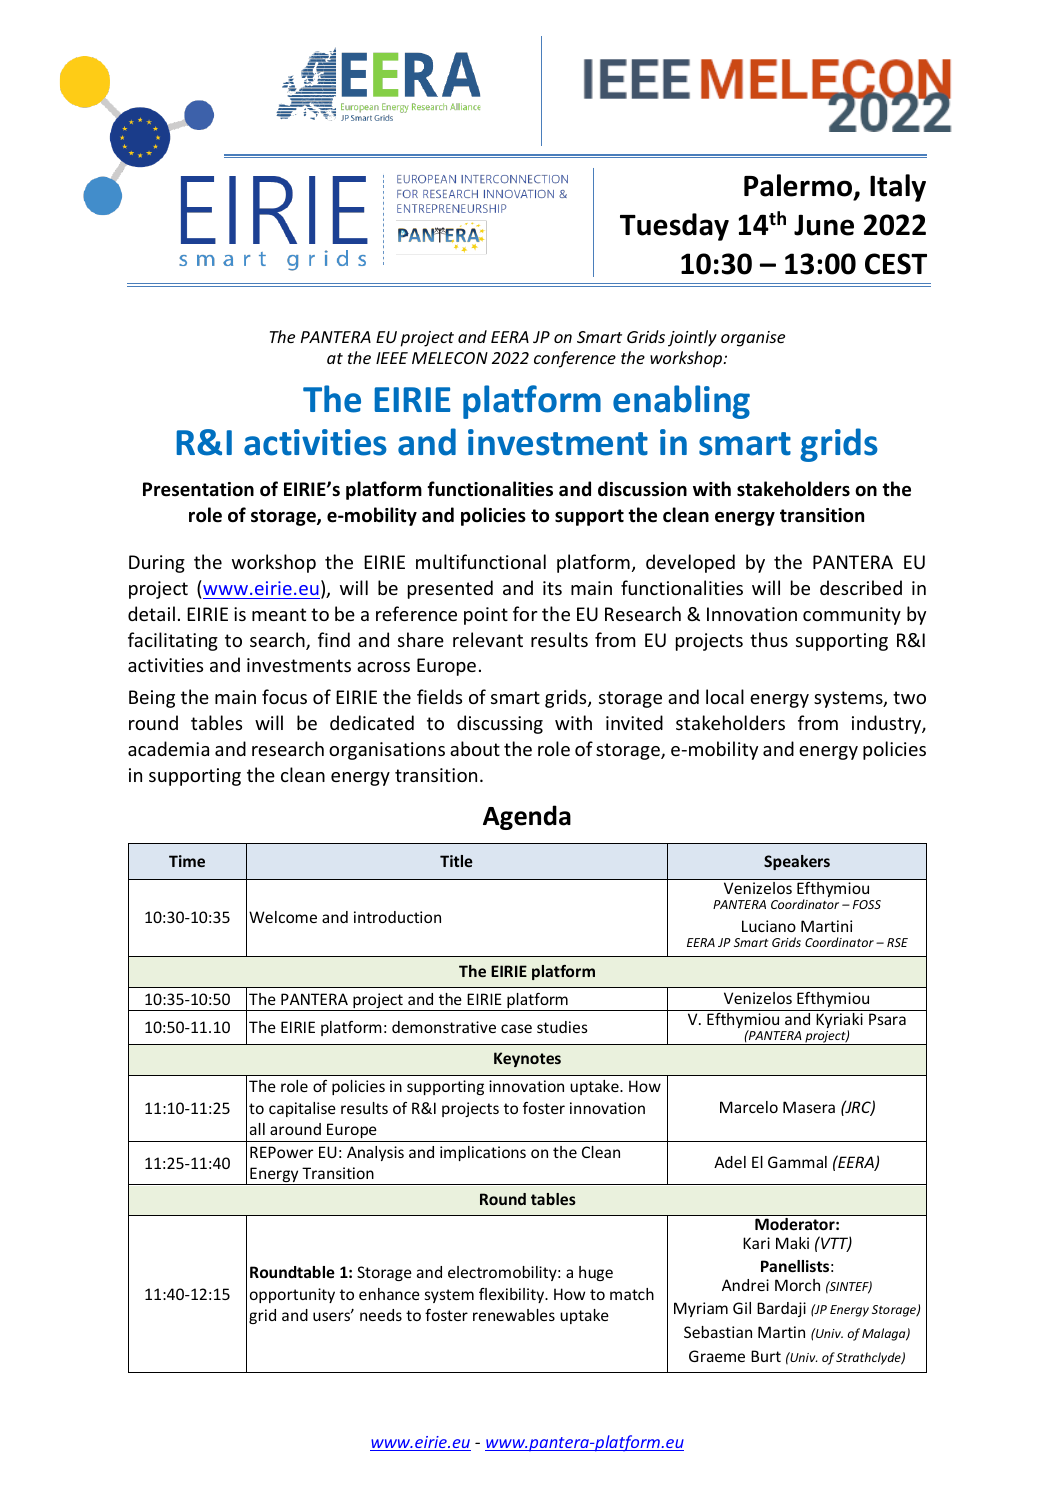 The width and height of the screenshot is (1054, 1491). Describe the element at coordinates (674, 227) in the screenshot. I see `Tuesday` at that location.
